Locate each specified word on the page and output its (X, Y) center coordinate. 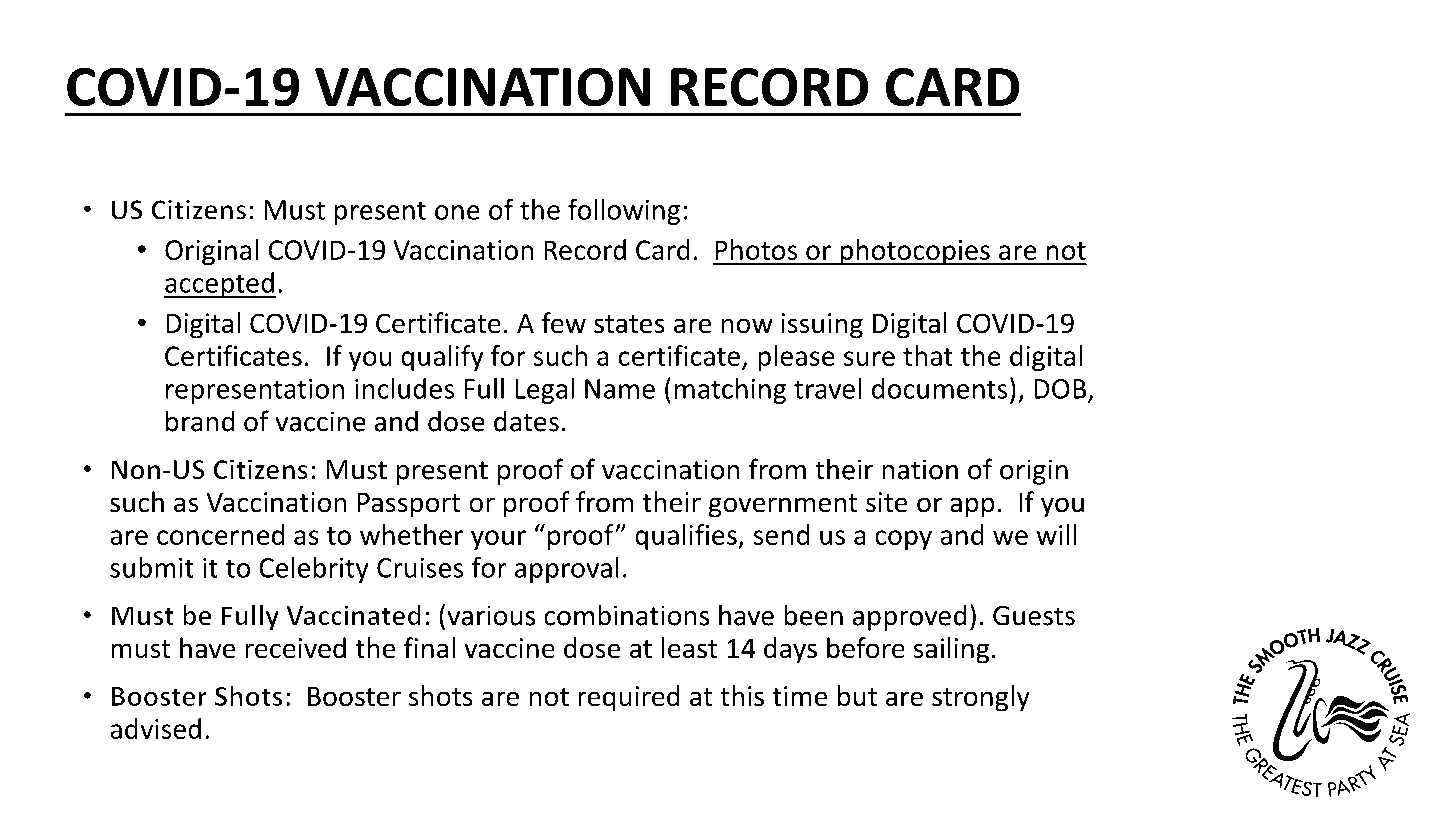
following (624, 211)
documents (939, 388)
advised (155, 728)
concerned (221, 534)
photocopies (915, 252)
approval (567, 570)
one (457, 212)
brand (200, 421)
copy (903, 540)
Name (620, 389)
